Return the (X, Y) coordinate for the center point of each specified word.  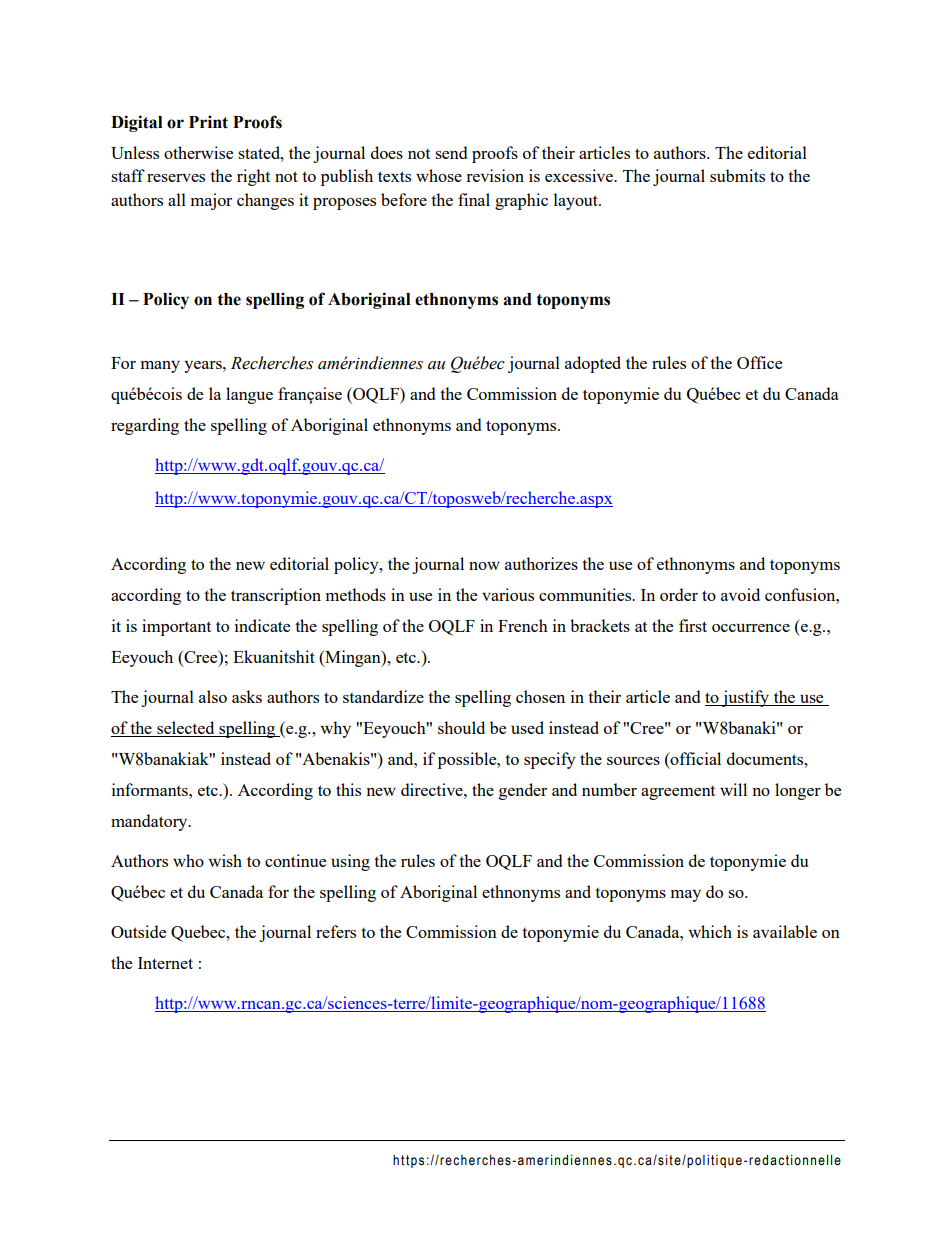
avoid (740, 594)
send (451, 152)
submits (737, 175)
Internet (165, 963)
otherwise (198, 152)
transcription (276, 596)
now (484, 566)
